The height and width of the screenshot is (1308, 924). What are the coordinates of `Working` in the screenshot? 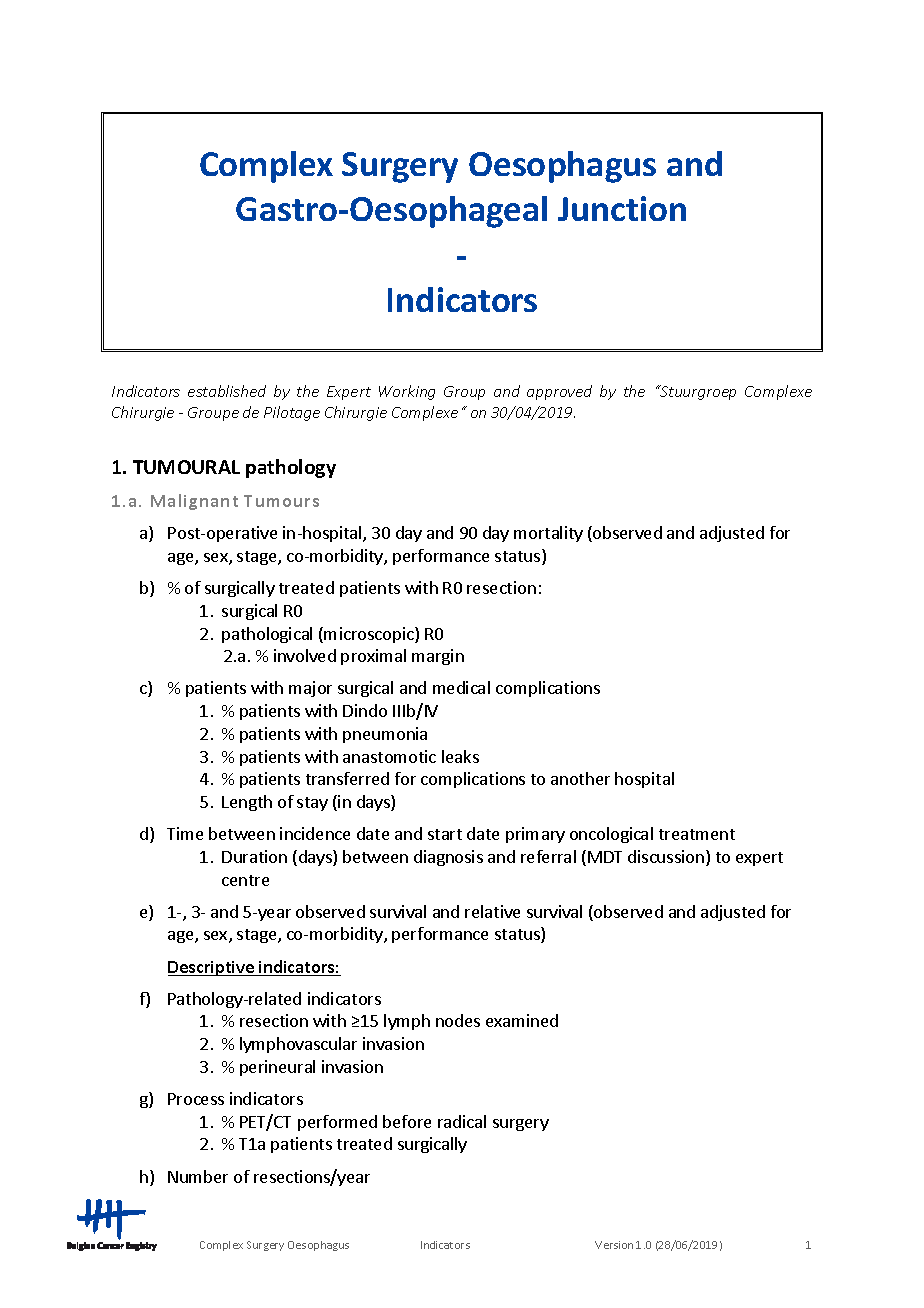 It's located at (407, 392).
